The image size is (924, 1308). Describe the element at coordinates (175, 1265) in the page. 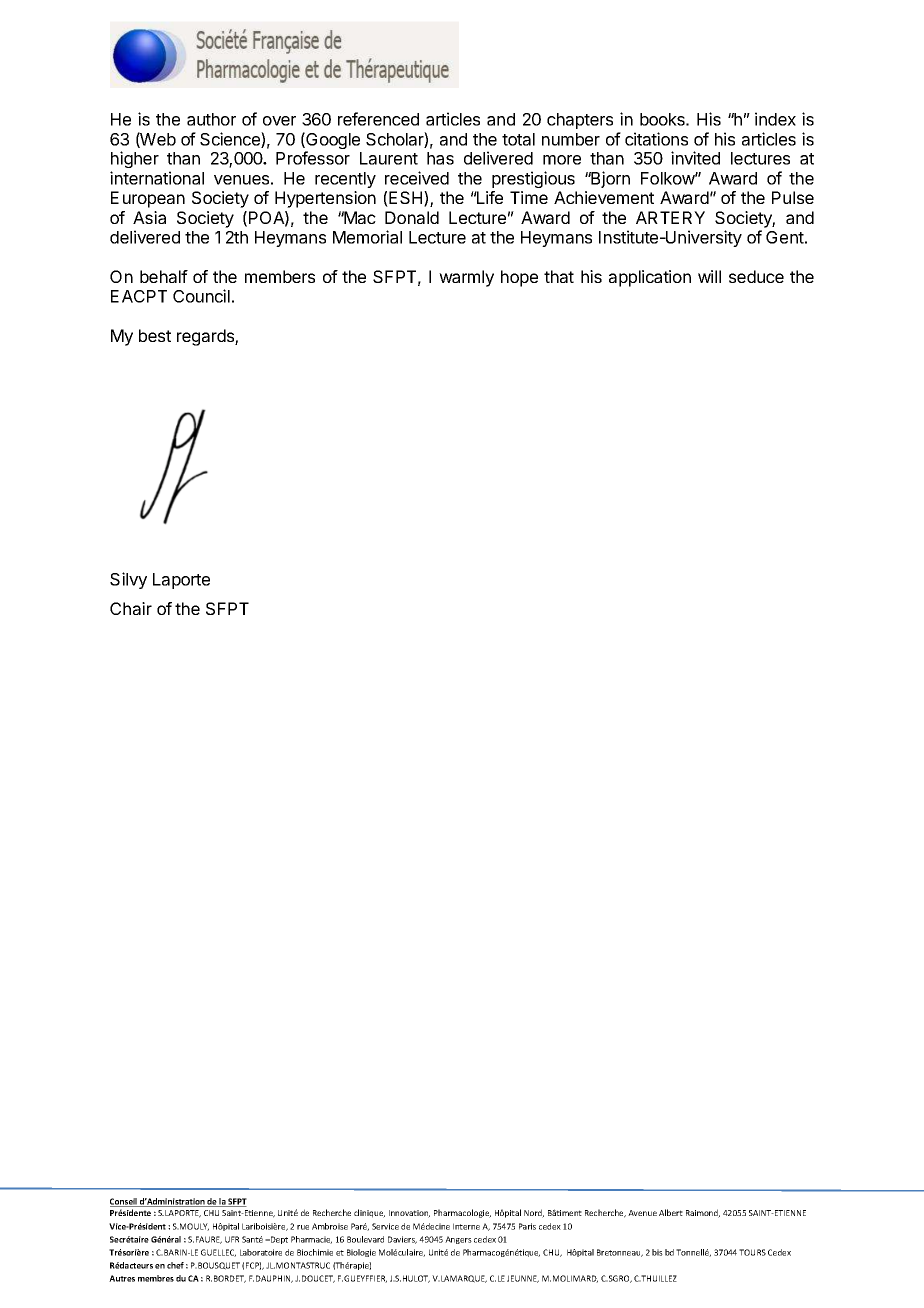

I see `chef` at that location.
